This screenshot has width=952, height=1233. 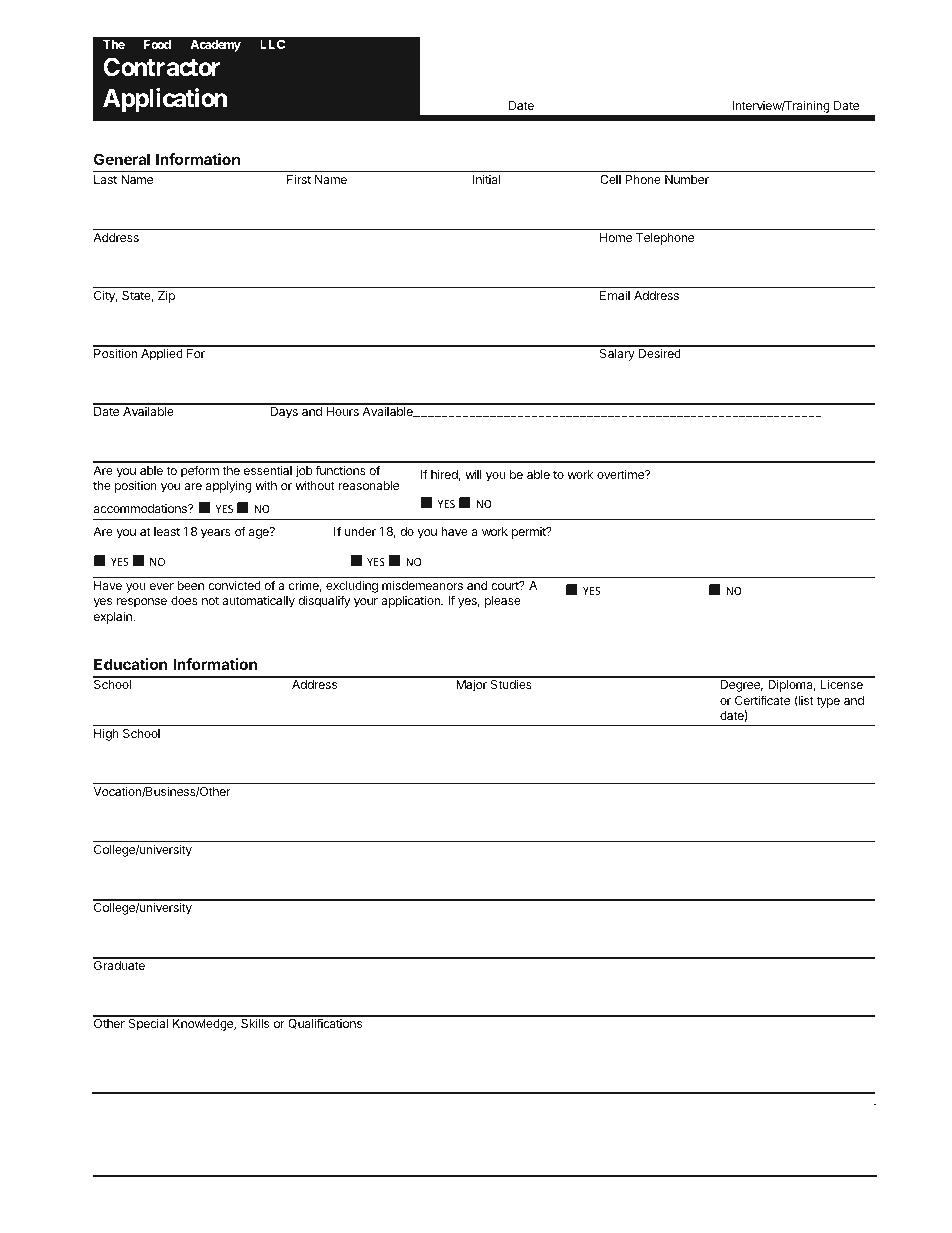 What do you see at coordinates (473, 474) in the screenshot?
I see `will` at bounding box center [473, 474].
